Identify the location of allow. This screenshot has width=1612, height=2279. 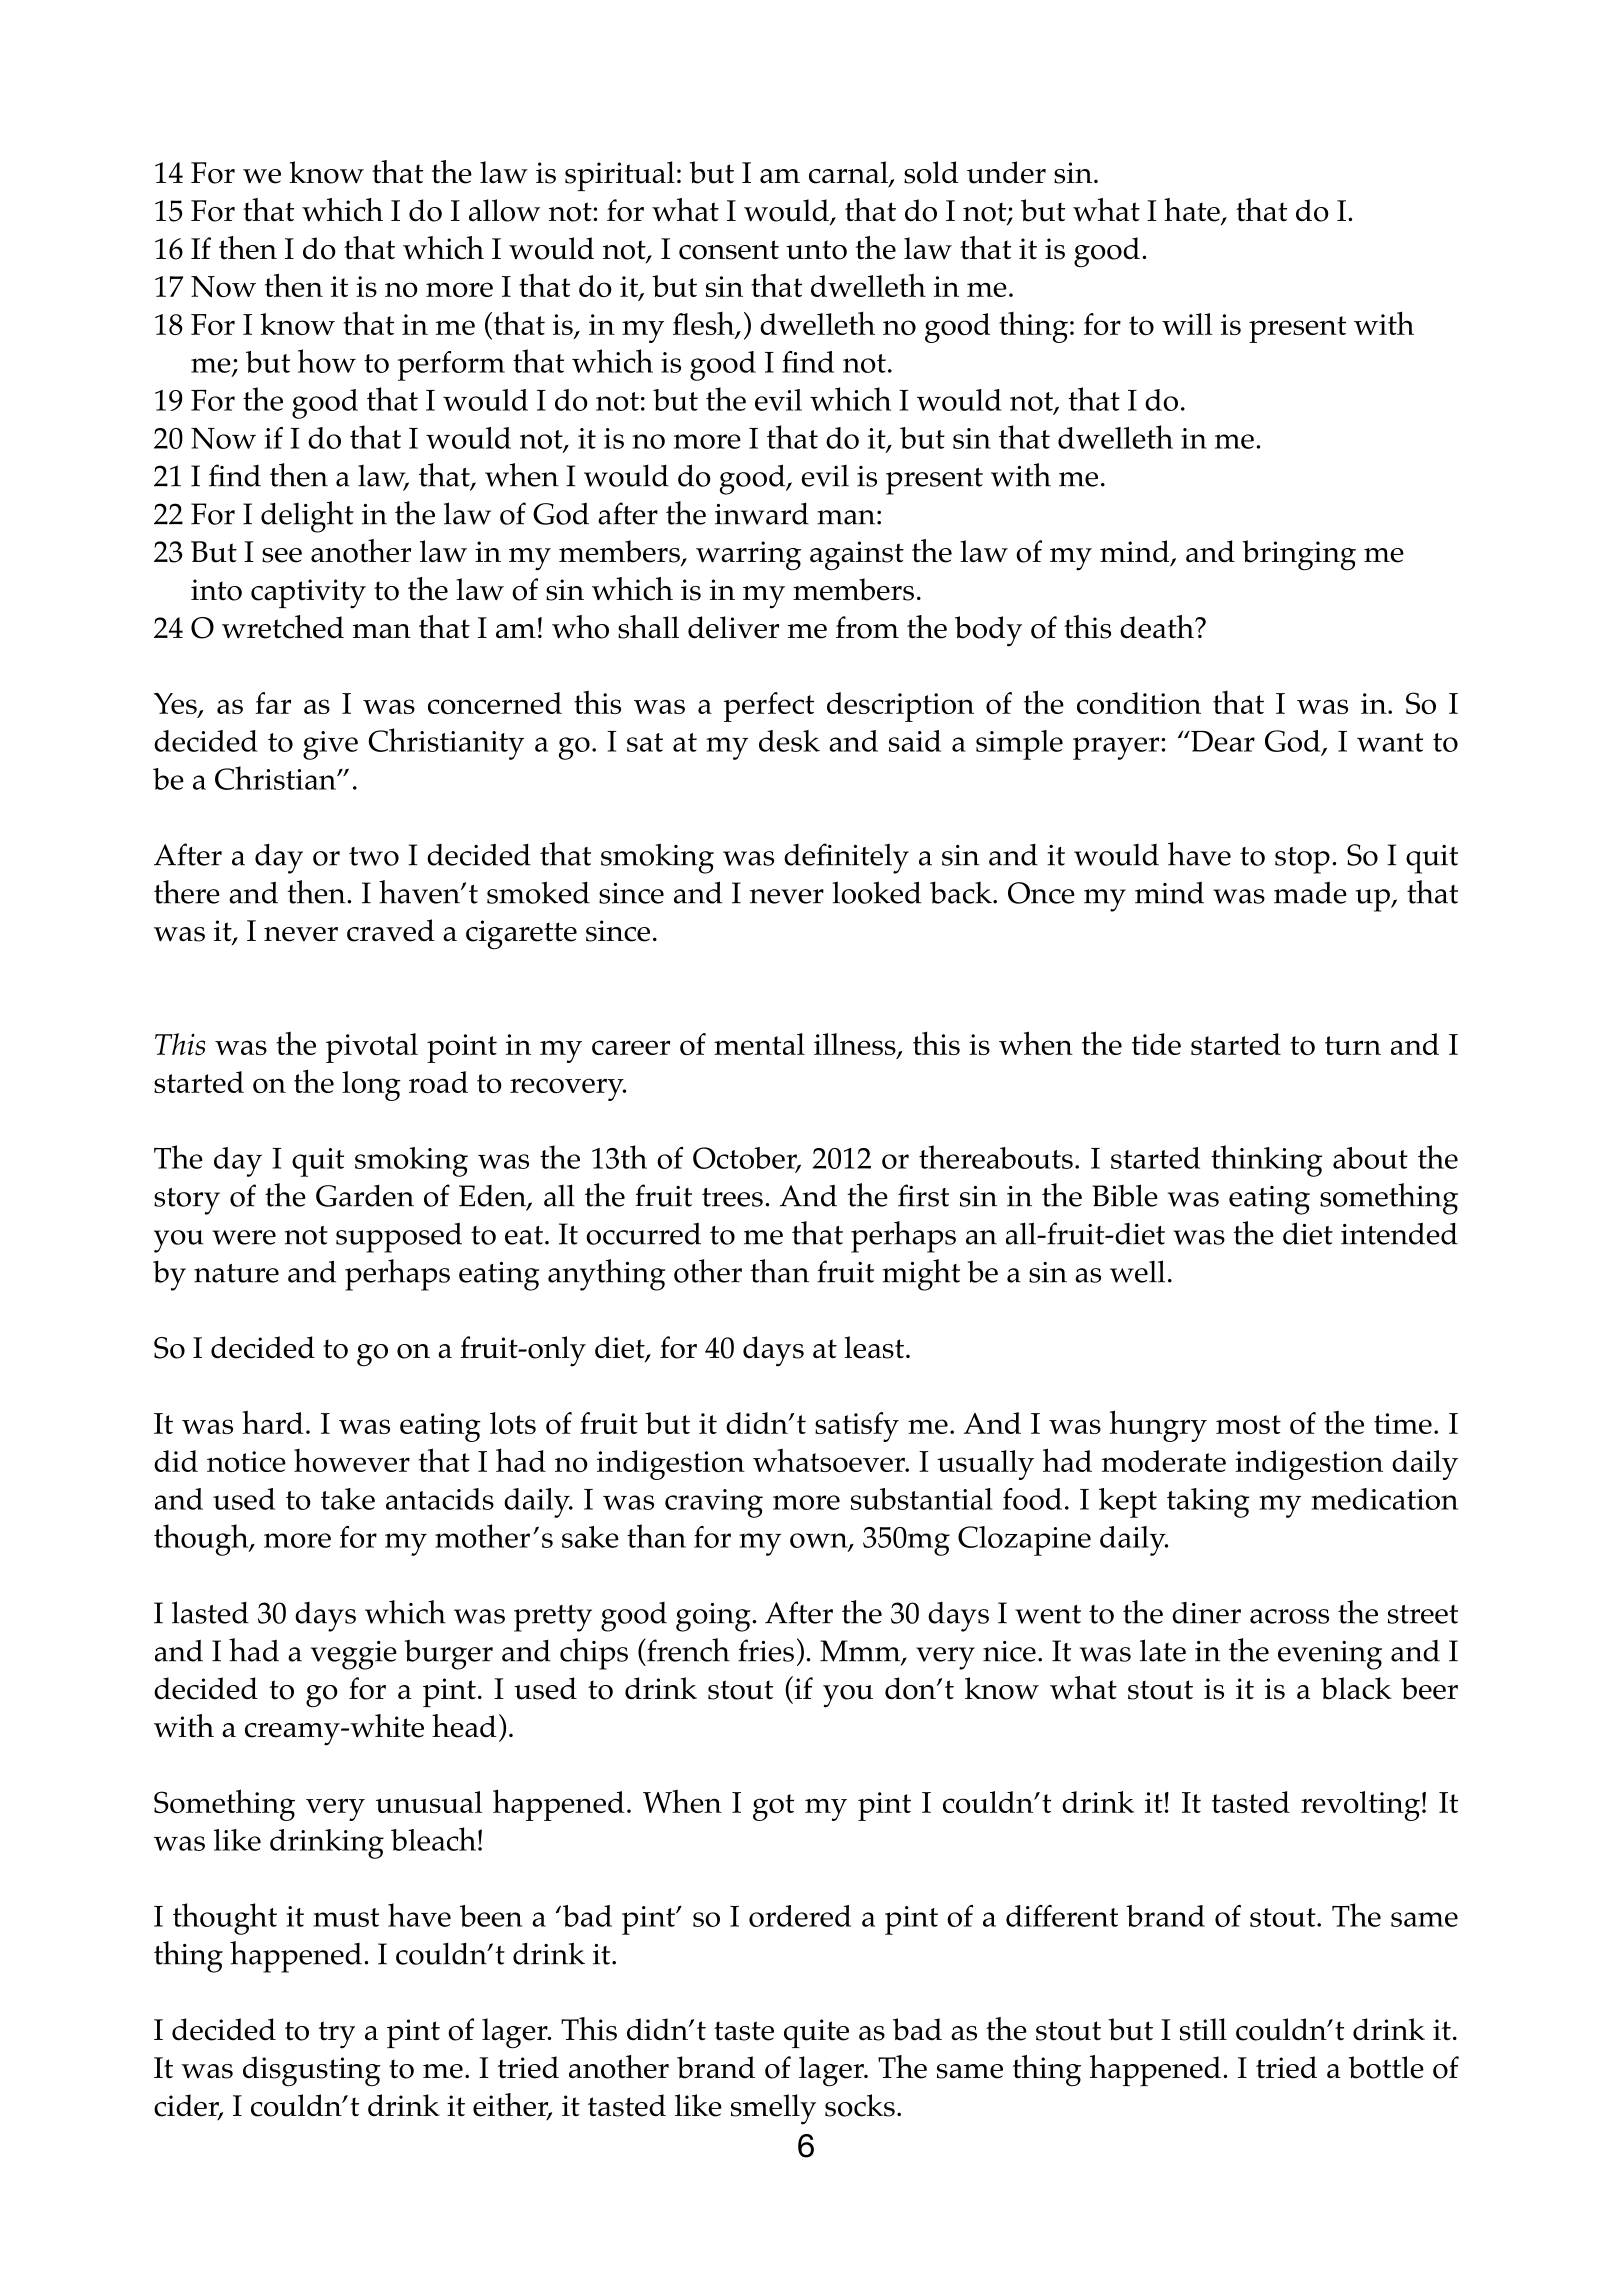
(504, 210).
